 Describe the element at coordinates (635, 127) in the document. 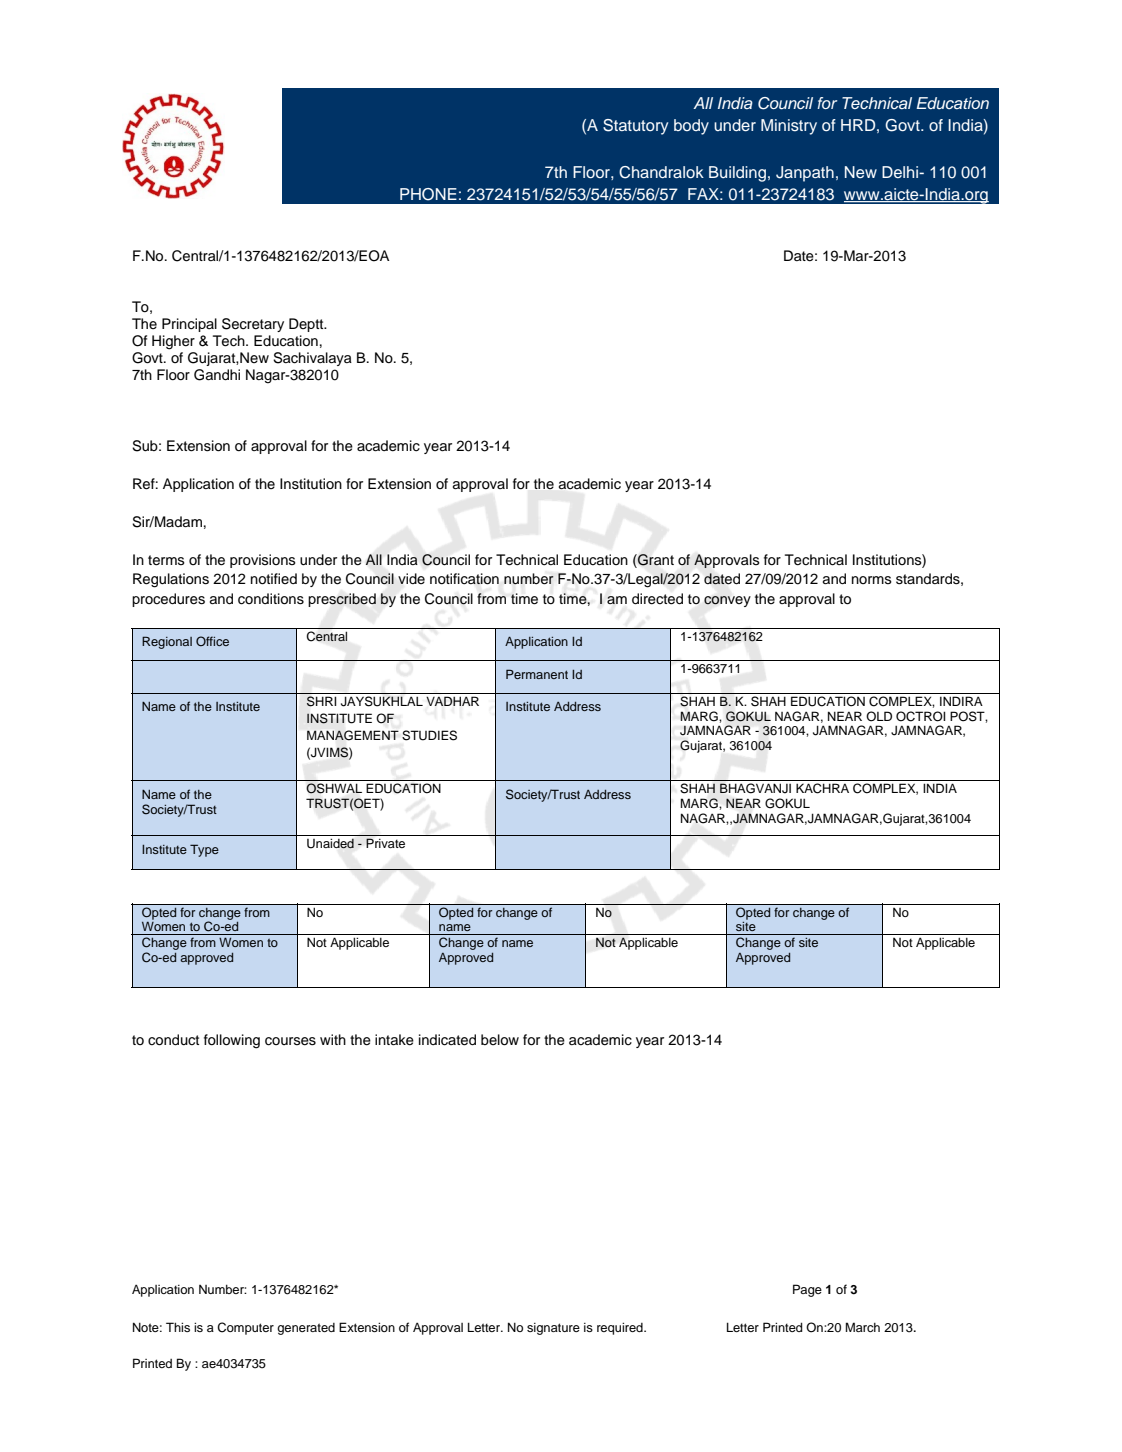

I see `Statutory` at that location.
